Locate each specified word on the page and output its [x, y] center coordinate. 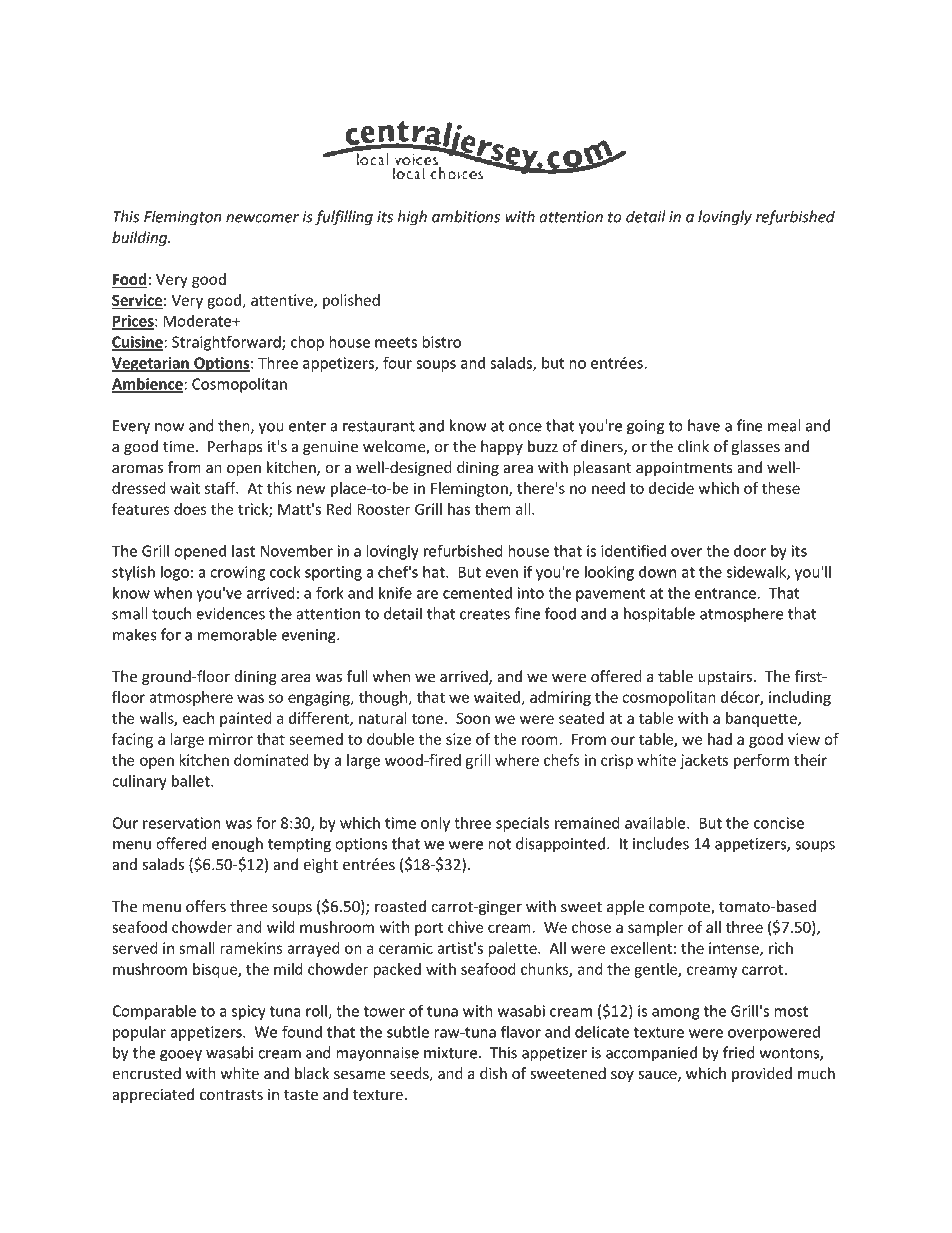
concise [779, 823]
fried [739, 1052]
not [499, 844]
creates [485, 614]
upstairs [726, 678]
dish [493, 1073]
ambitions [466, 216]
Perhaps [235, 447]
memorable [237, 634]
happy [502, 447]
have [704, 425]
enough [237, 845]
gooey [181, 1056]
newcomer [262, 218]
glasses [756, 447]
